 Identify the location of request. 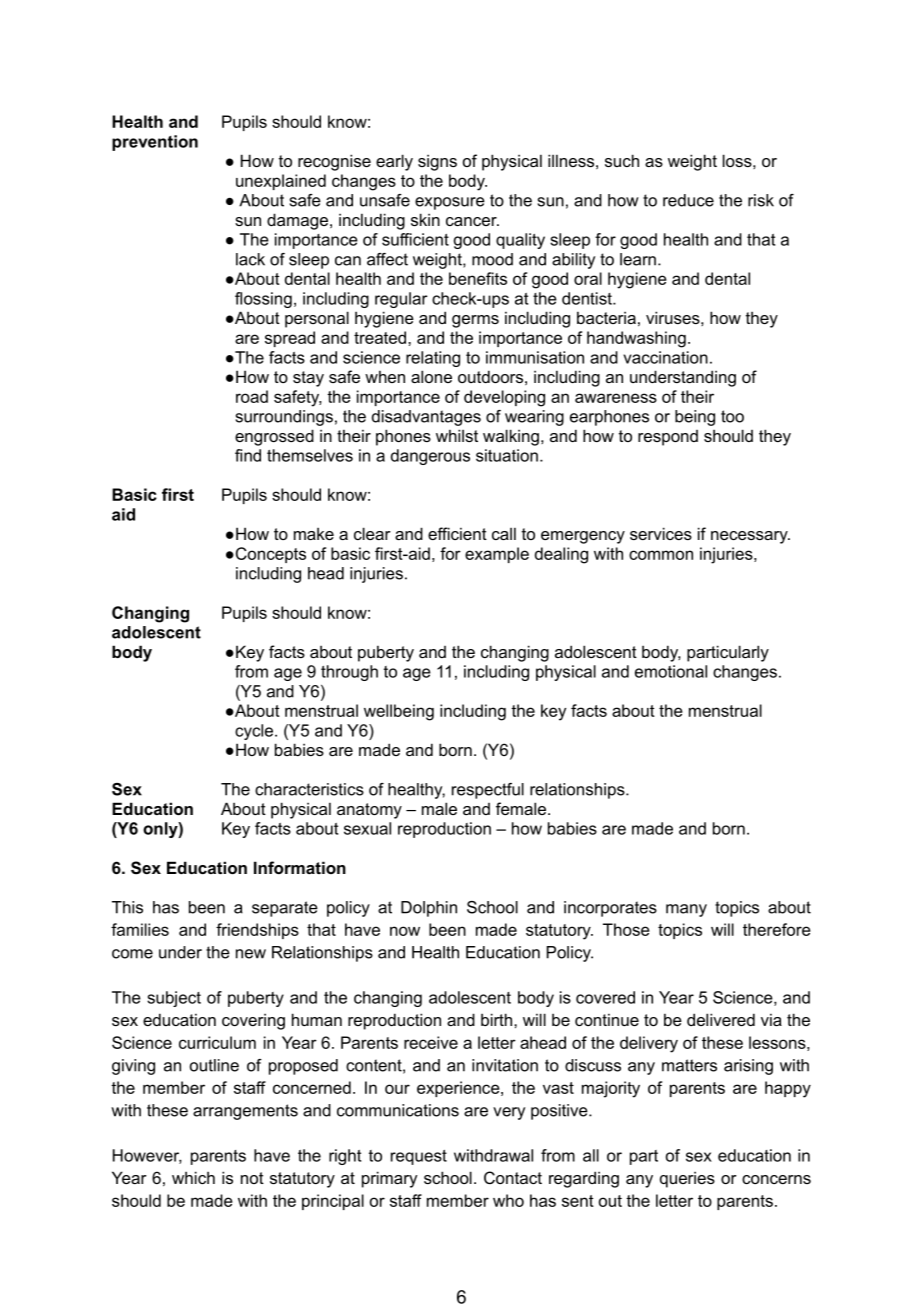
(419, 1157).
